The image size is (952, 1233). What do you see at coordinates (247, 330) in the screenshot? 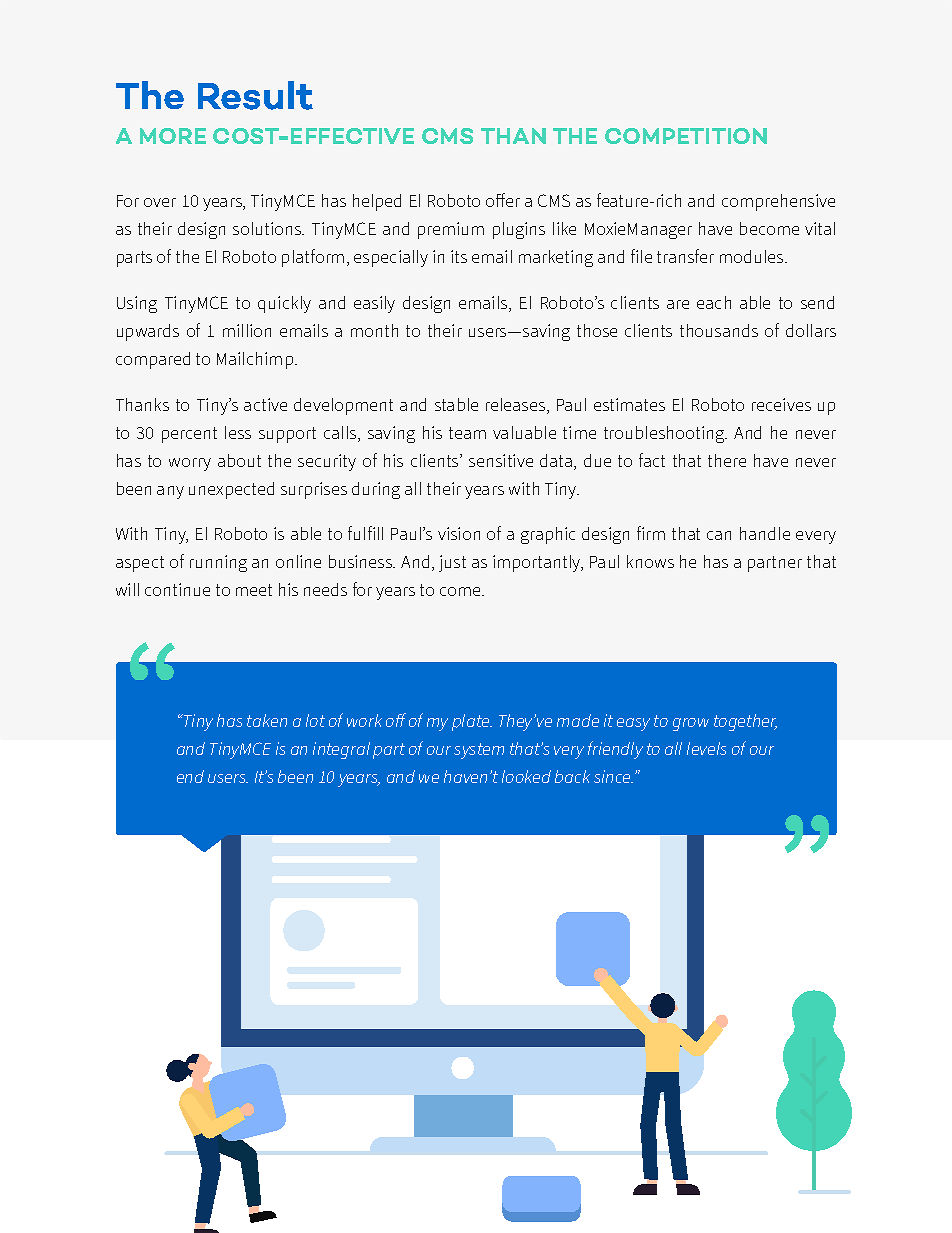
I see `million` at bounding box center [247, 330].
